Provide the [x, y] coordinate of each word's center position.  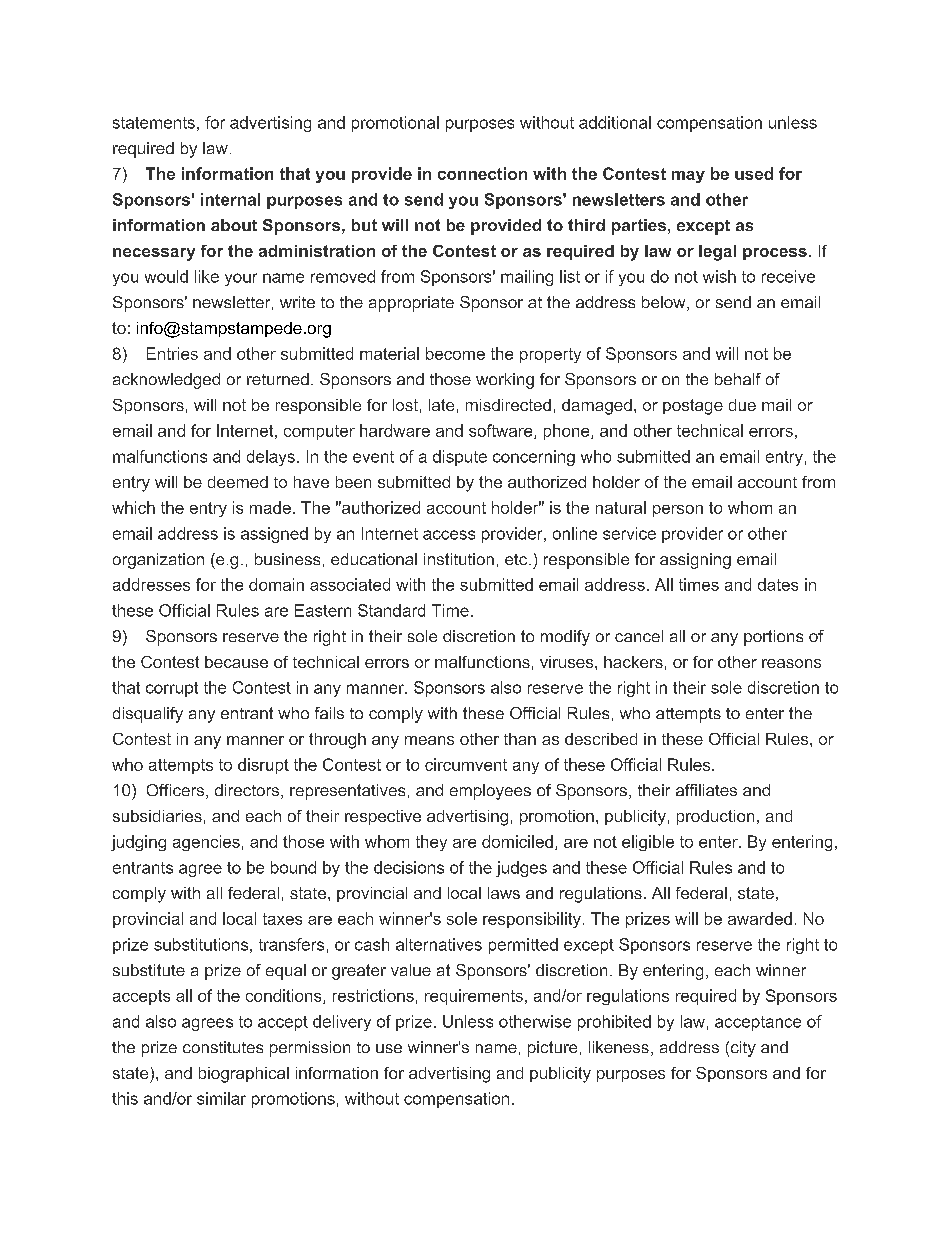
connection [482, 173]
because [236, 662]
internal [230, 199]
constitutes [223, 1047]
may [688, 177]
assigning [695, 561]
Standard [391, 610]
